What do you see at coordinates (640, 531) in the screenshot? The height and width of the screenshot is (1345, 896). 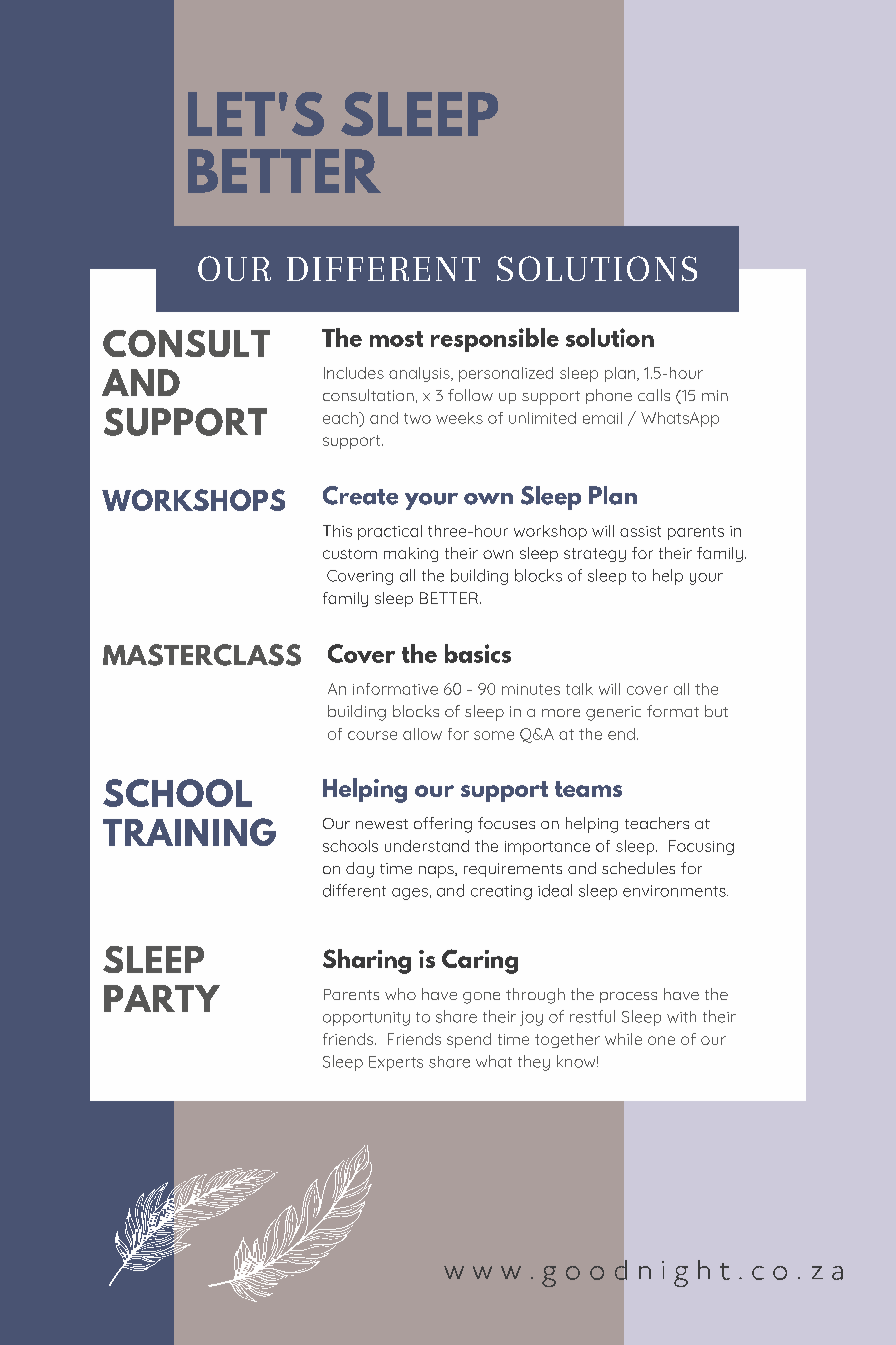 I see `assist` at bounding box center [640, 531].
